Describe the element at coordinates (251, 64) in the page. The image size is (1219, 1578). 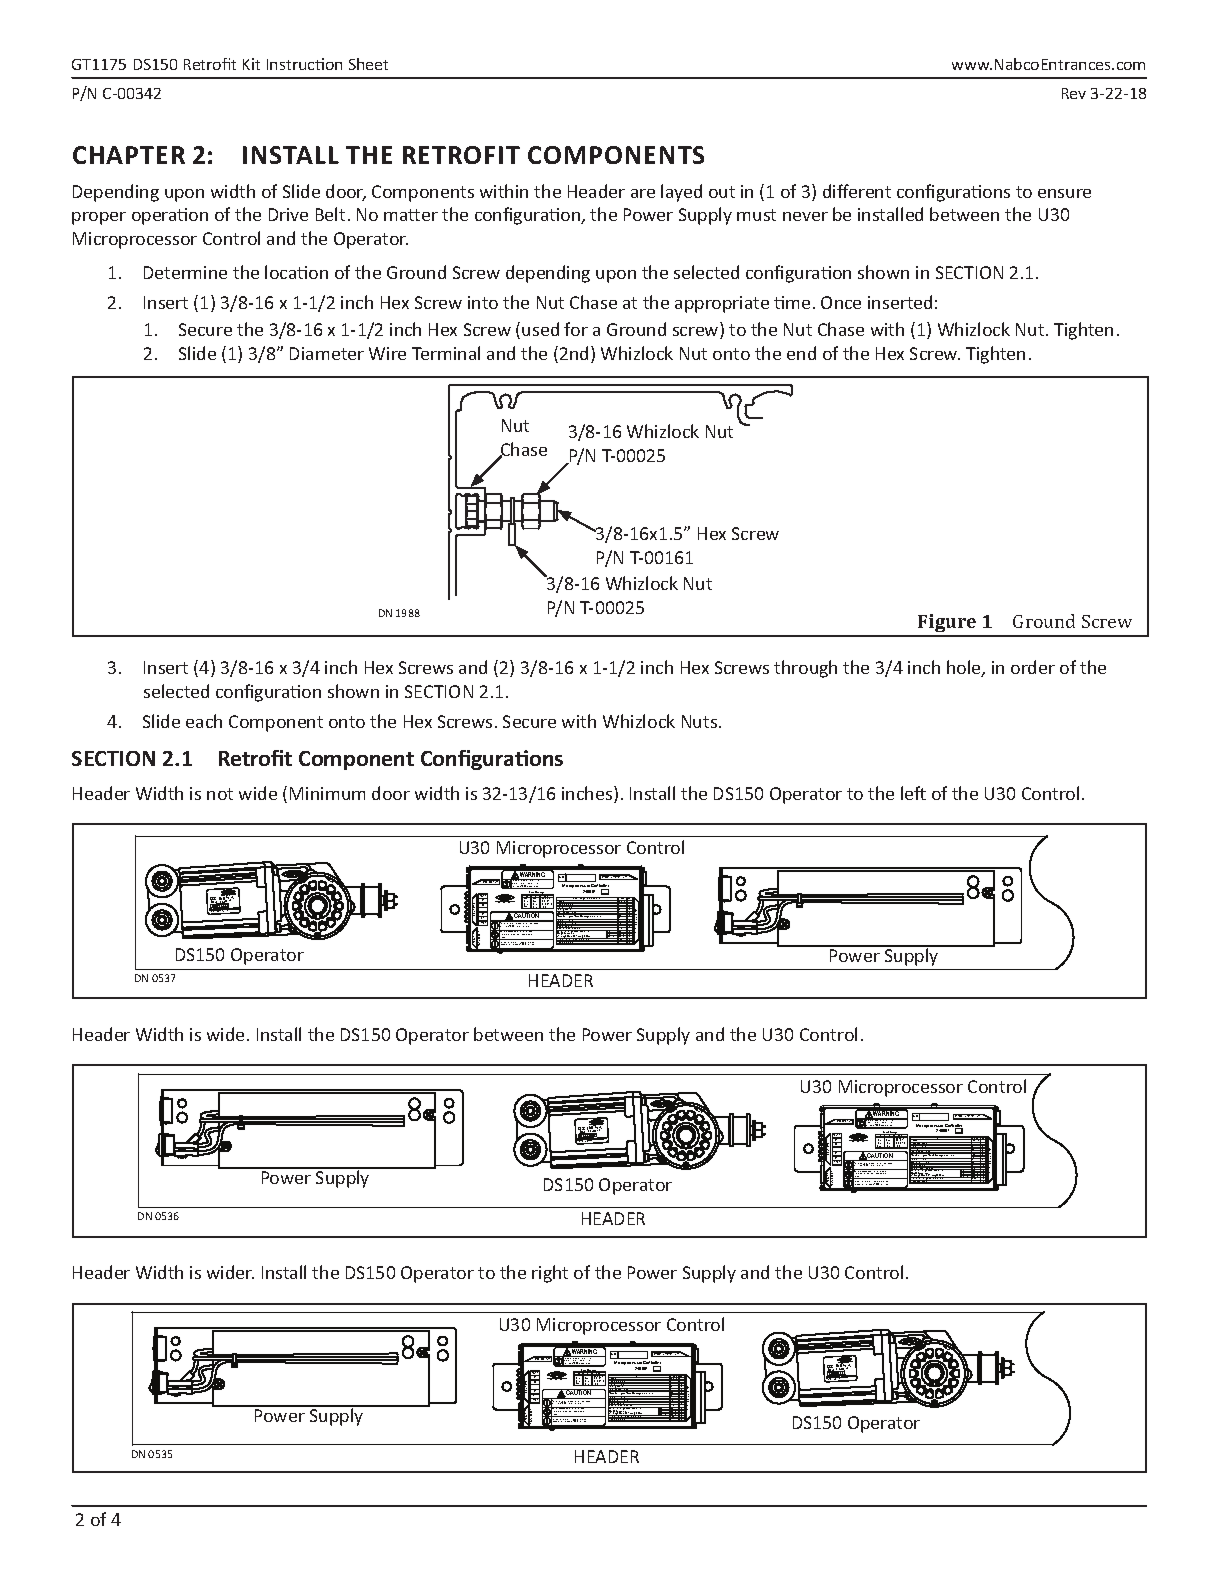
I see `Kit` at that location.
